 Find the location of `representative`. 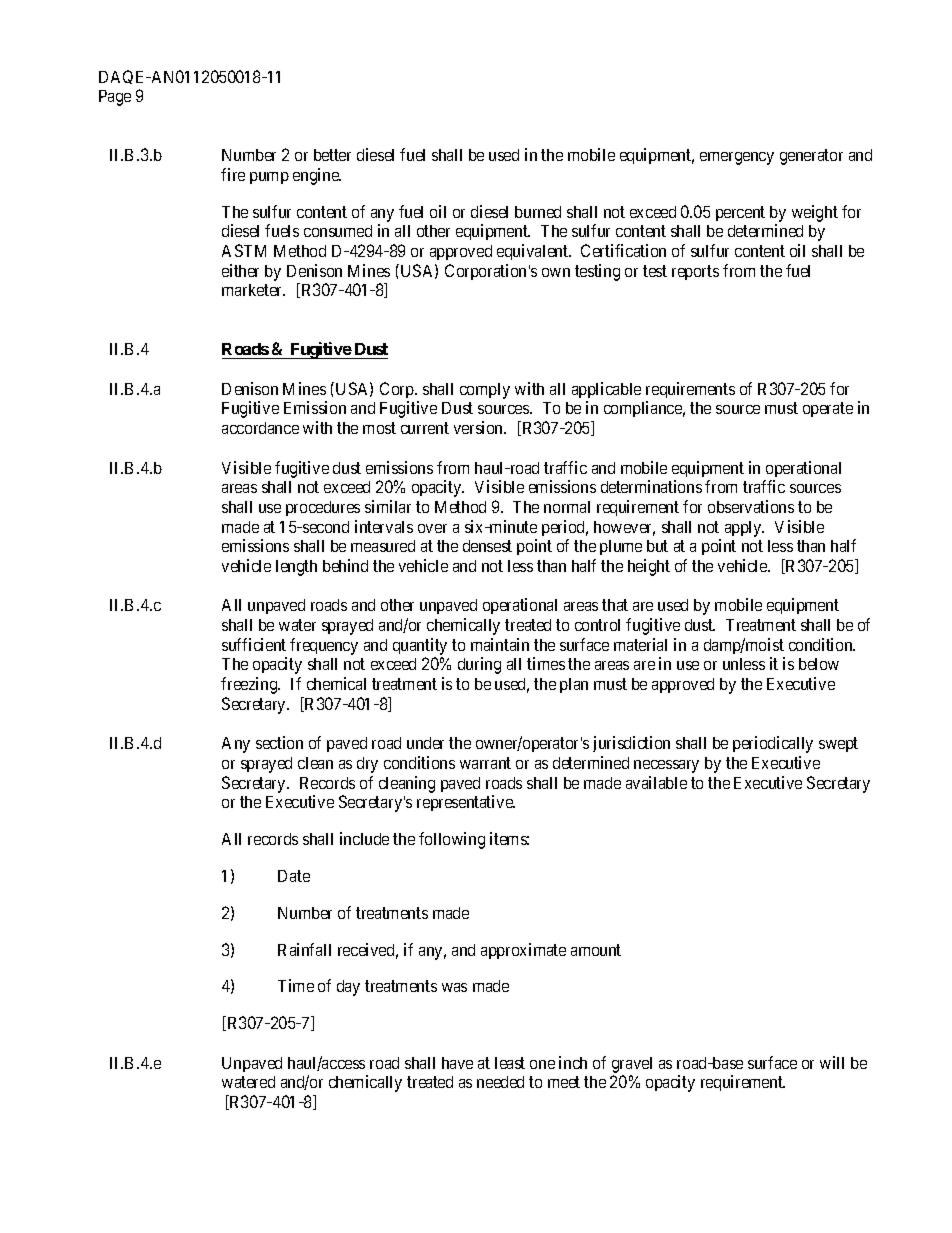

representative is located at coordinates (466, 803).
